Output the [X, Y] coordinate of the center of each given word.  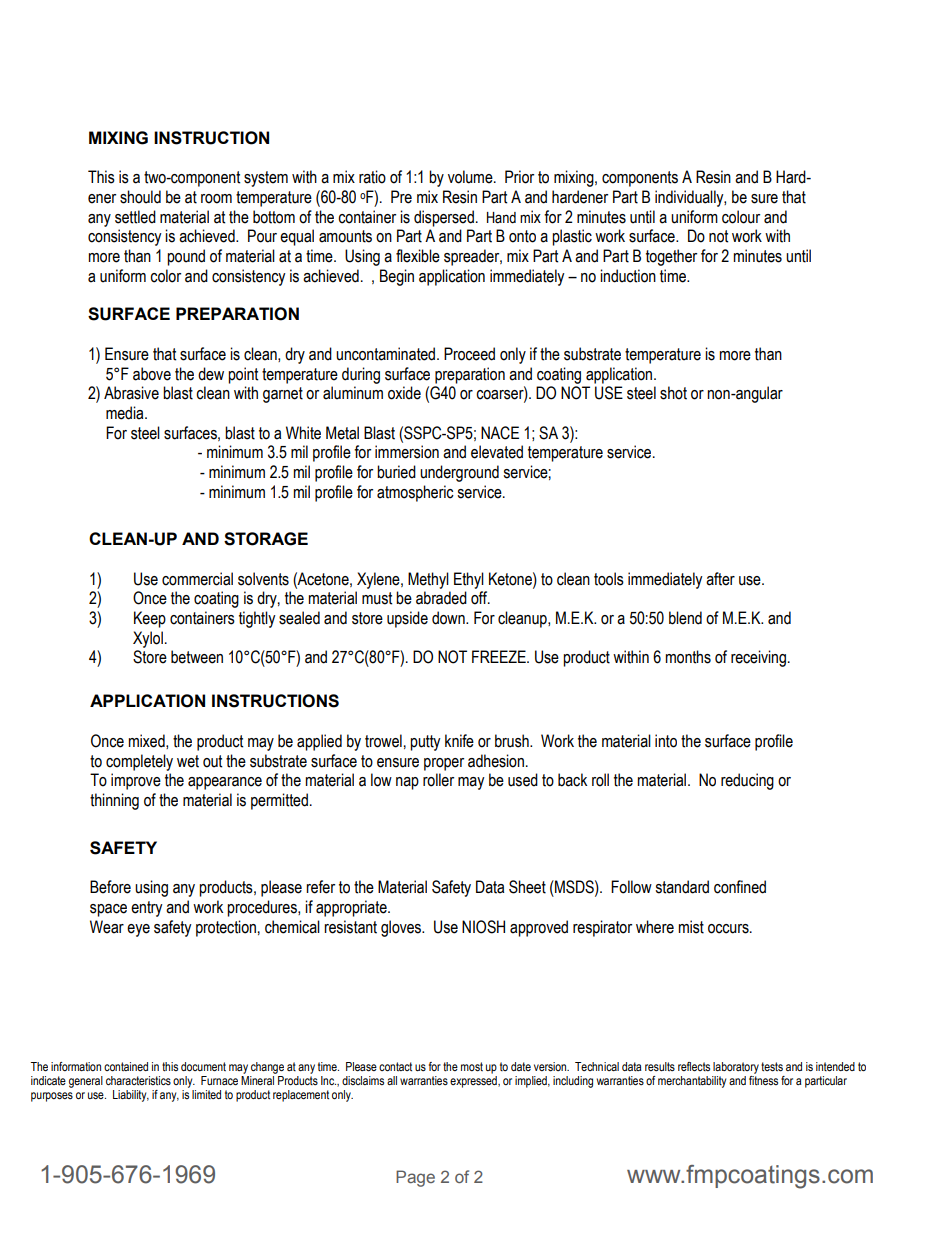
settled [135, 217]
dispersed [444, 218]
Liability [131, 1096]
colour [741, 217]
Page [415, 1178]
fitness [763, 1079]
